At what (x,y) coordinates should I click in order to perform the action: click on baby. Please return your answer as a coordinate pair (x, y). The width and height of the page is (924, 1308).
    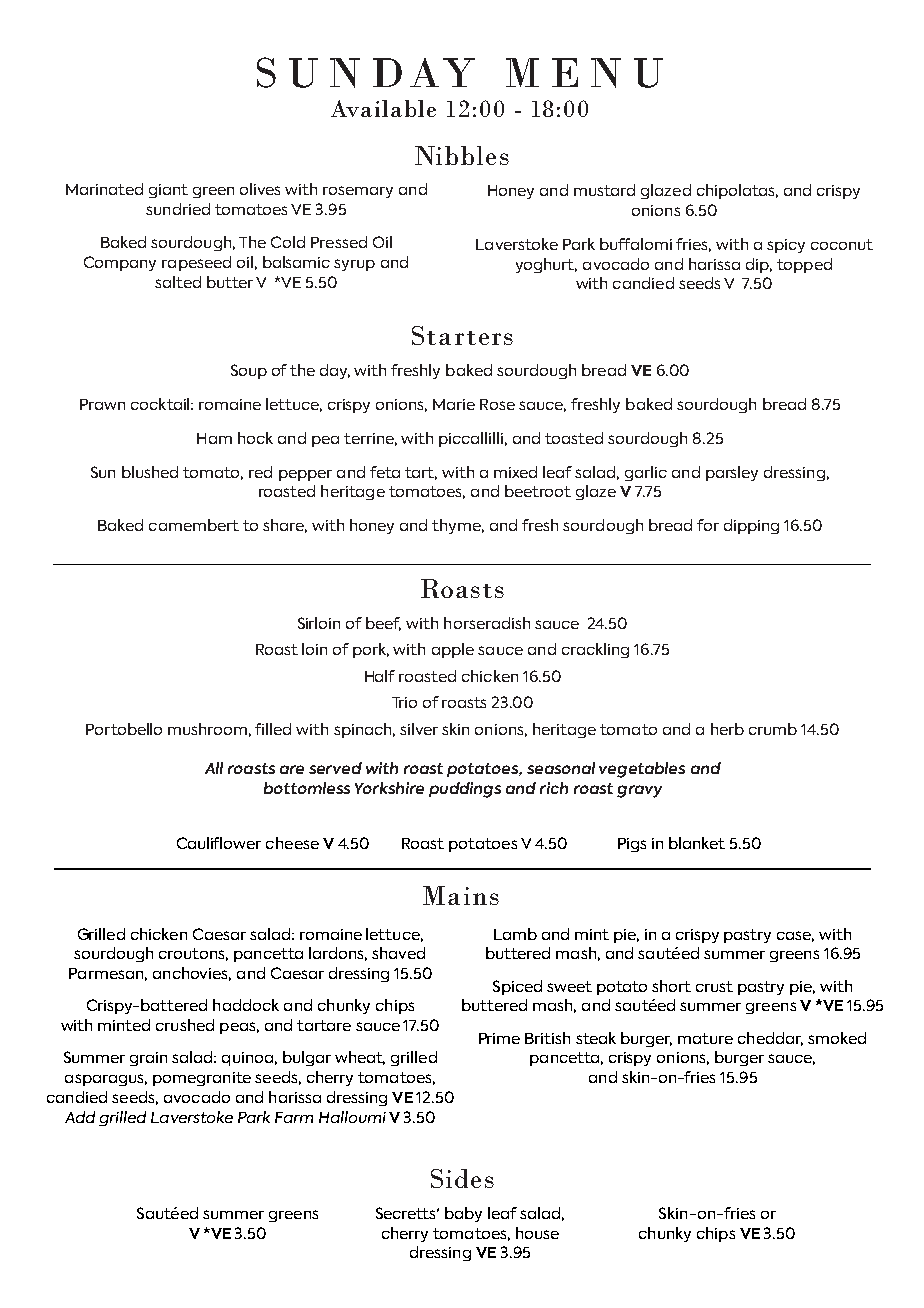
    Looking at the image, I should click on (463, 1214).
